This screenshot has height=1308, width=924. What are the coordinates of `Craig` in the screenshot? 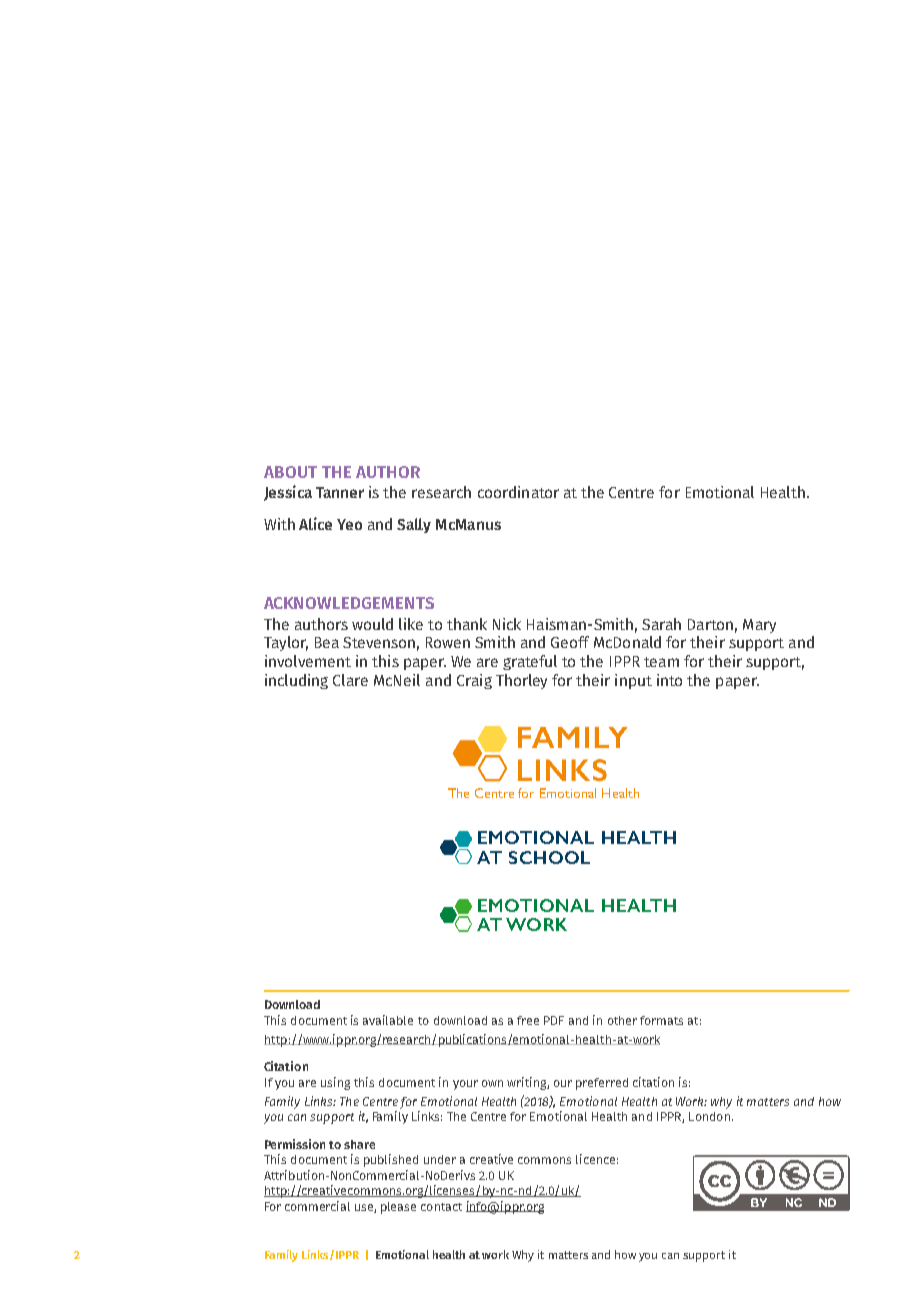 It's located at (474, 681).
